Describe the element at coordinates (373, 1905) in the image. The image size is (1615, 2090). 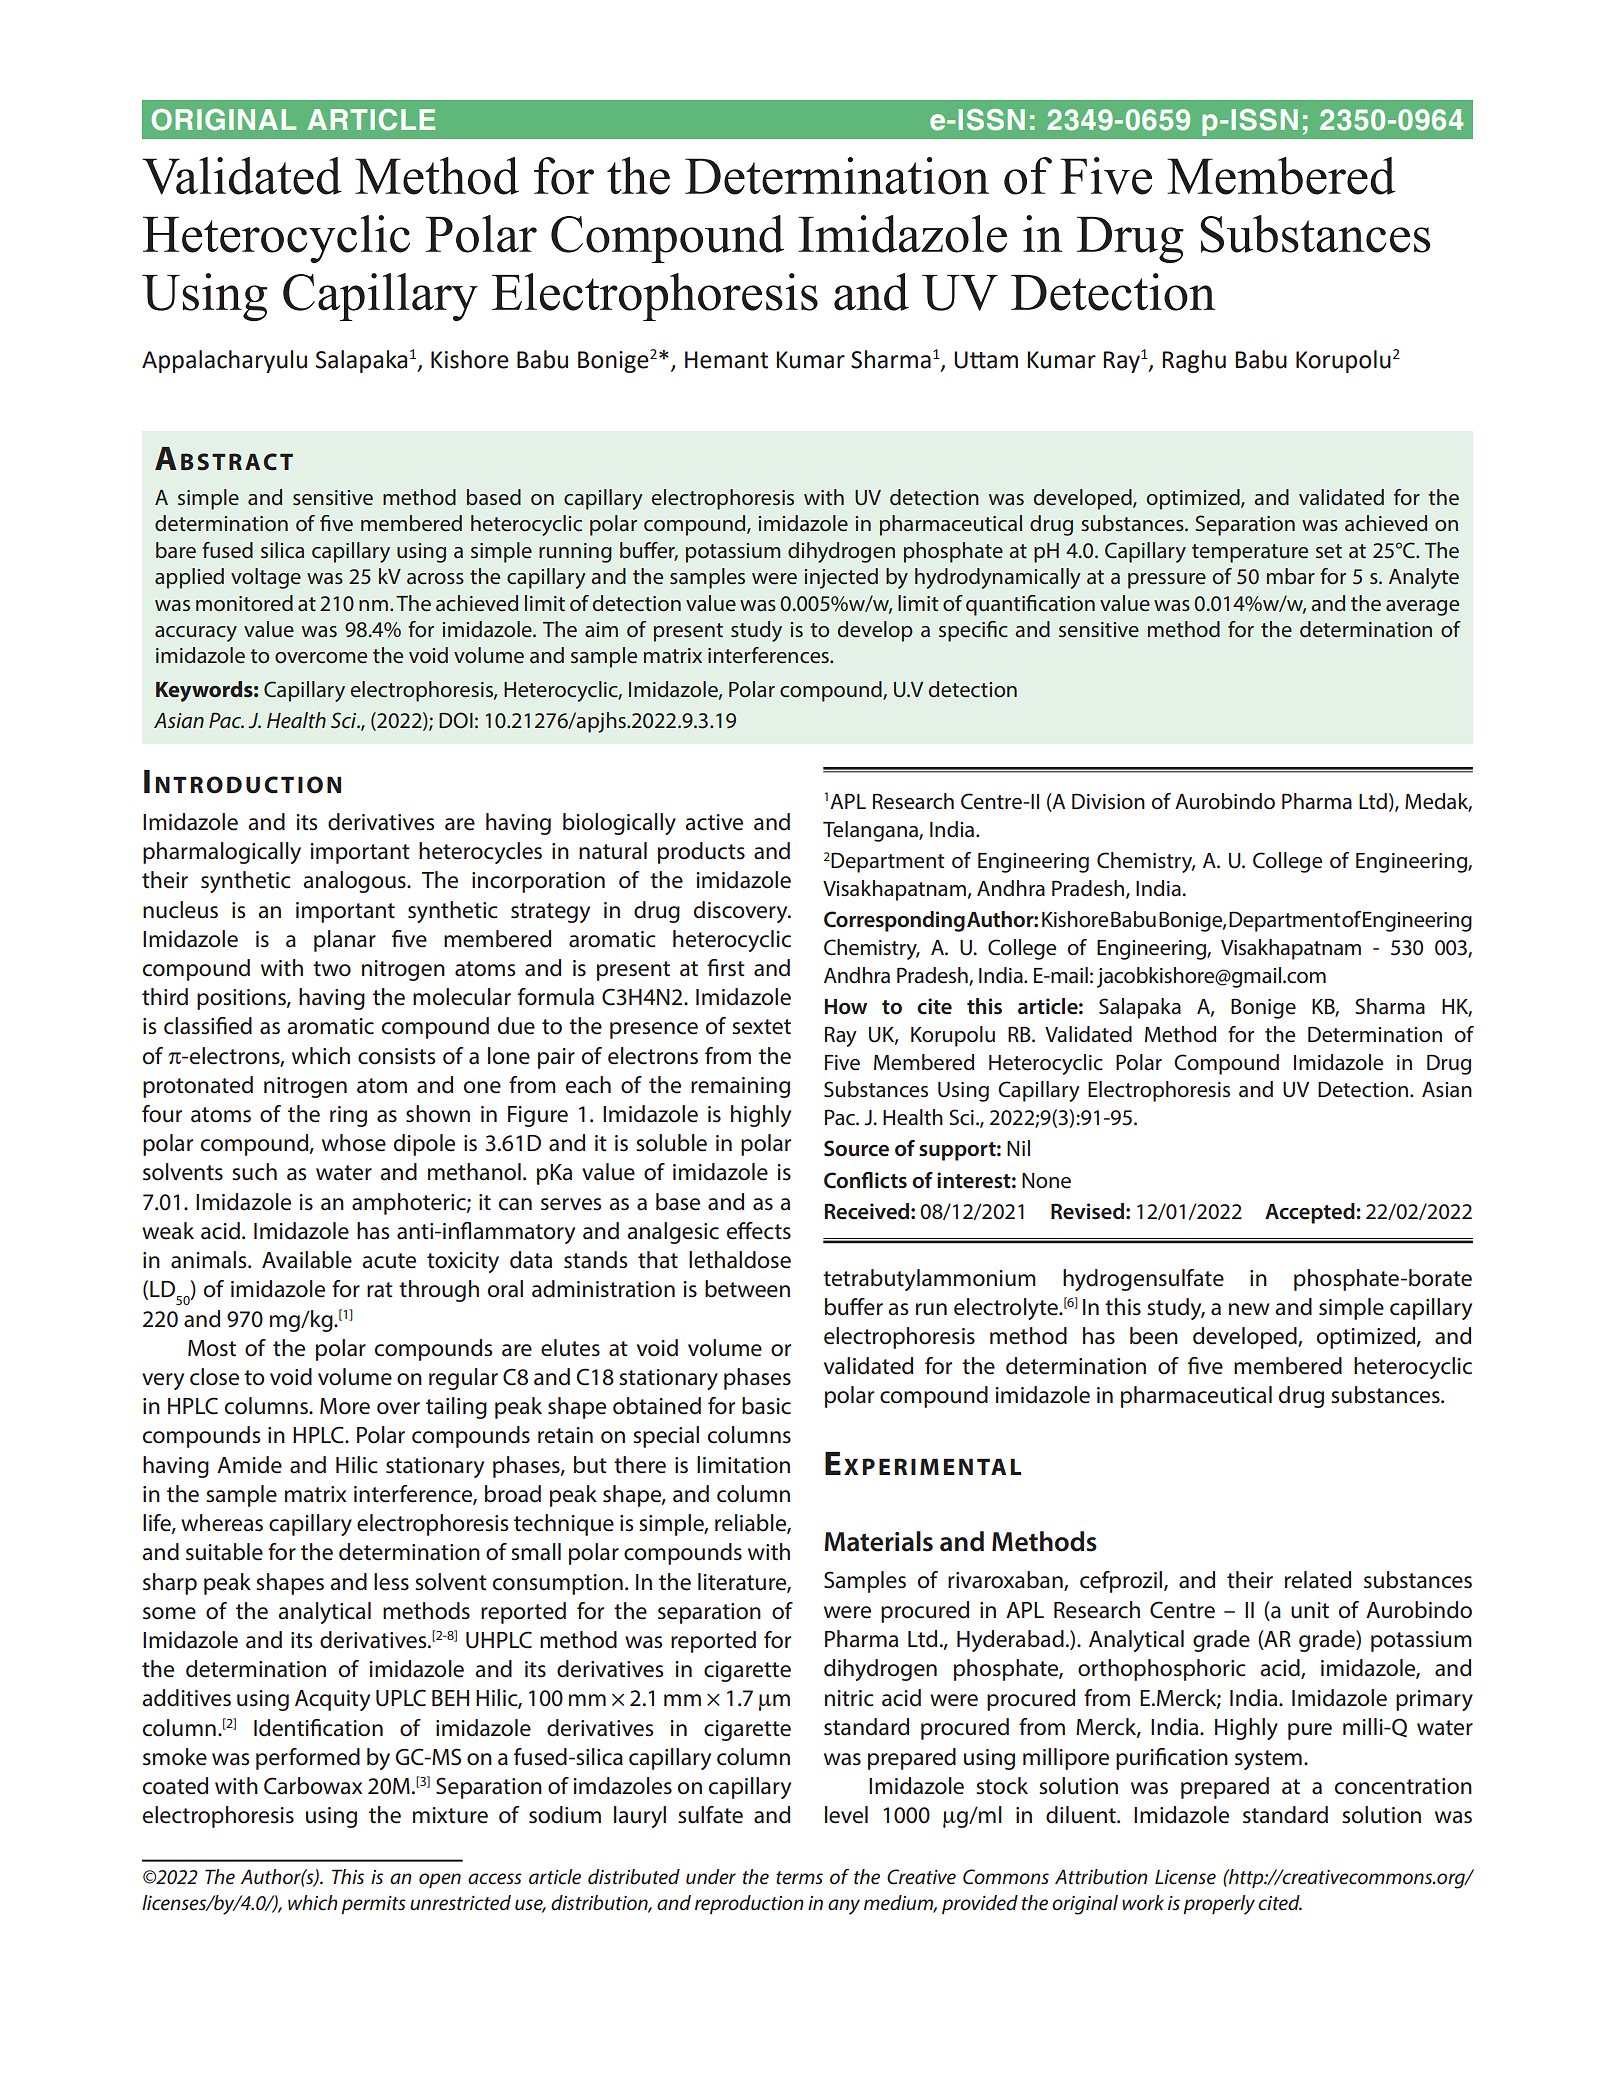
I see `permits` at that location.
